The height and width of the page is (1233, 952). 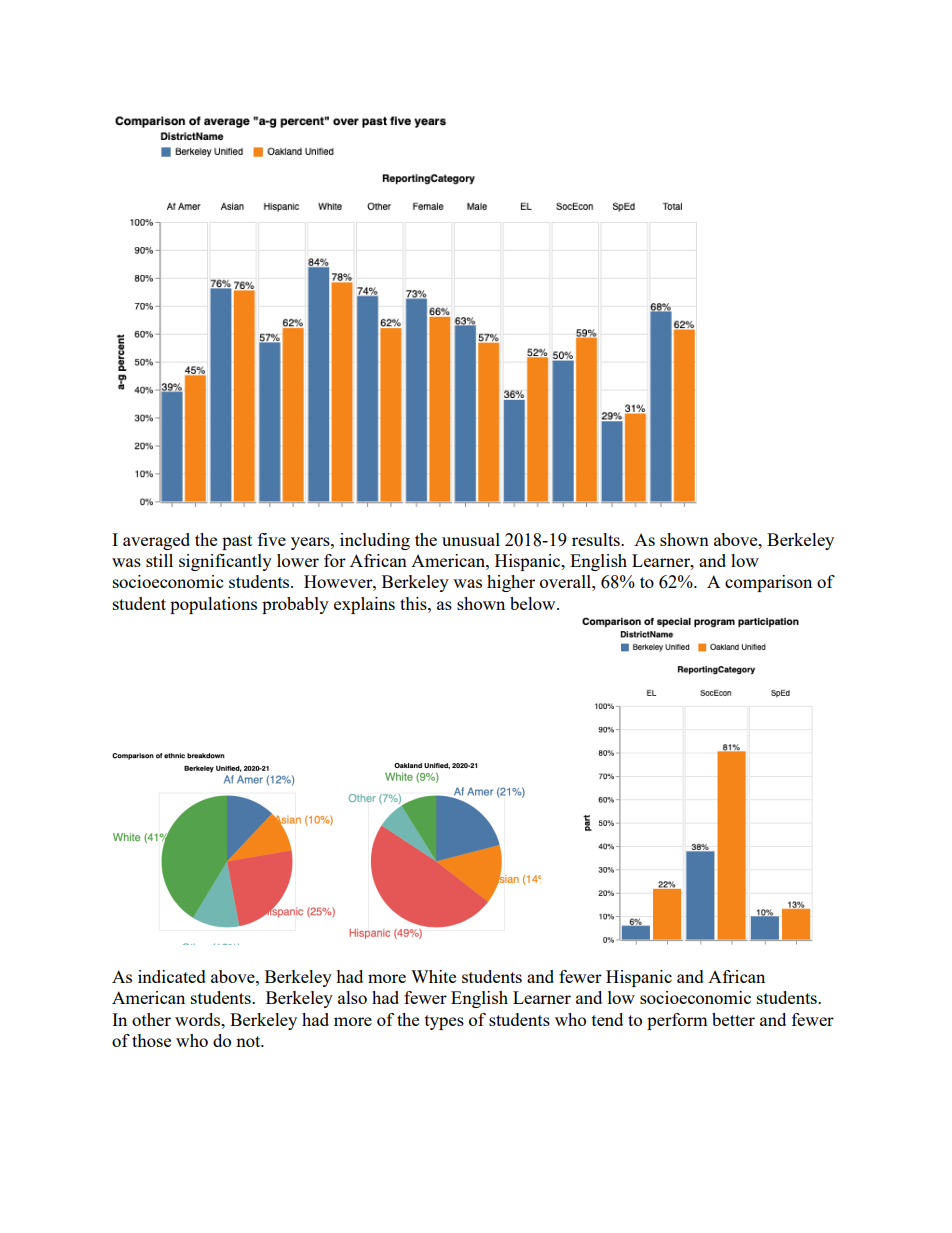 What do you see at coordinates (295, 605) in the page?
I see `probably` at bounding box center [295, 605].
